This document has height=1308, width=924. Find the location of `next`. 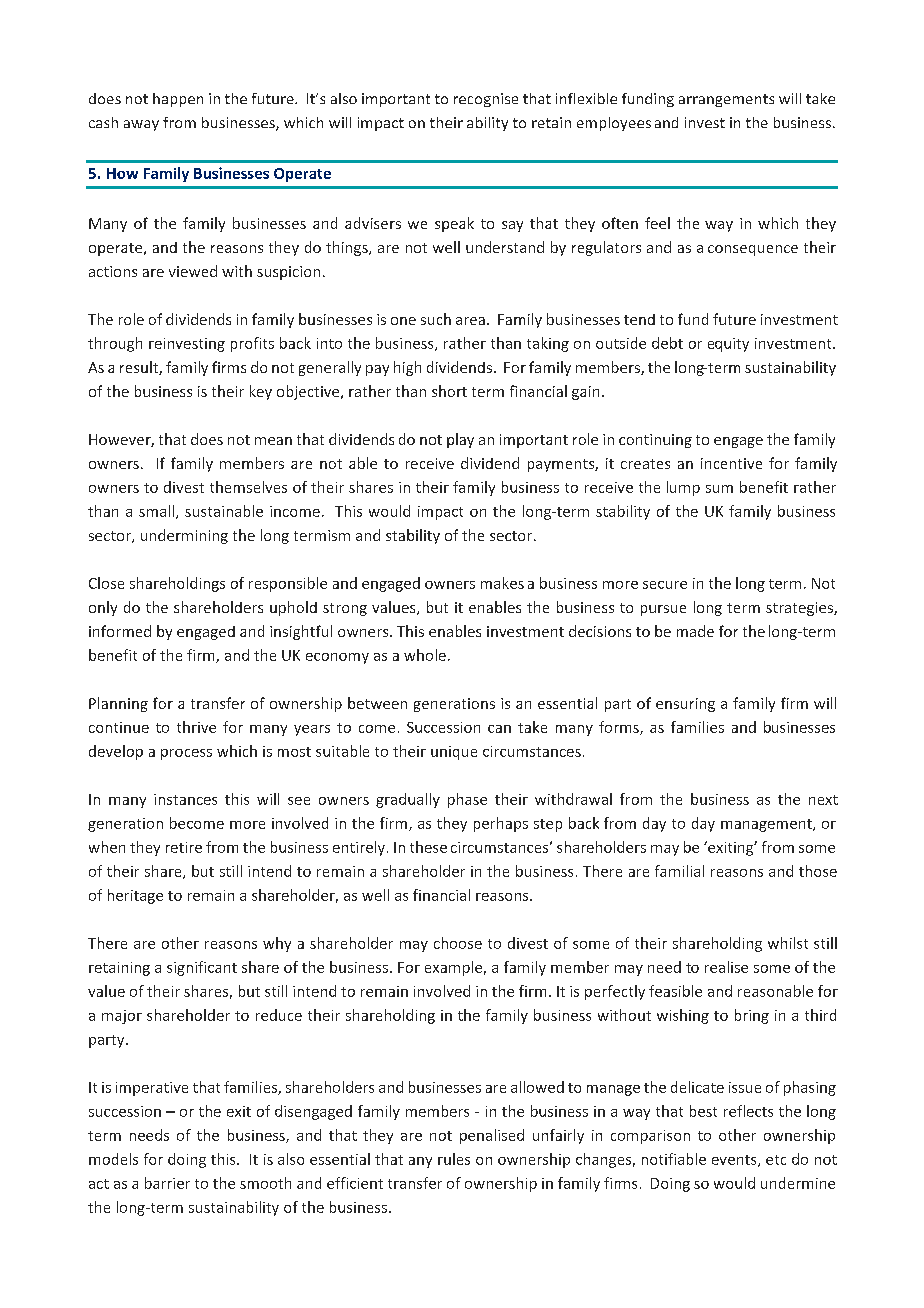

next is located at coordinates (823, 800).
